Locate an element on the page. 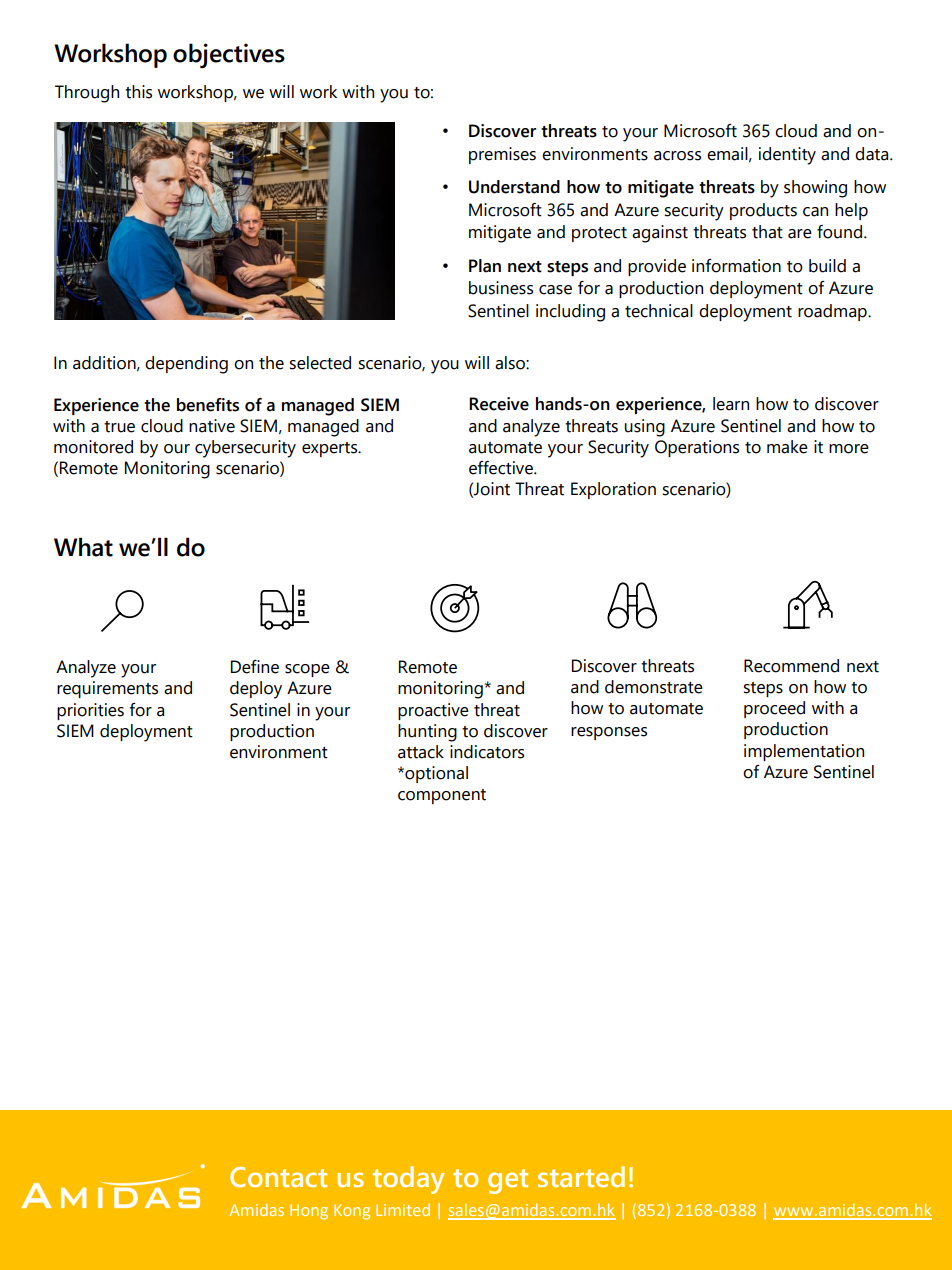 This document has width=952, height=1270. Recommend is located at coordinates (791, 666).
